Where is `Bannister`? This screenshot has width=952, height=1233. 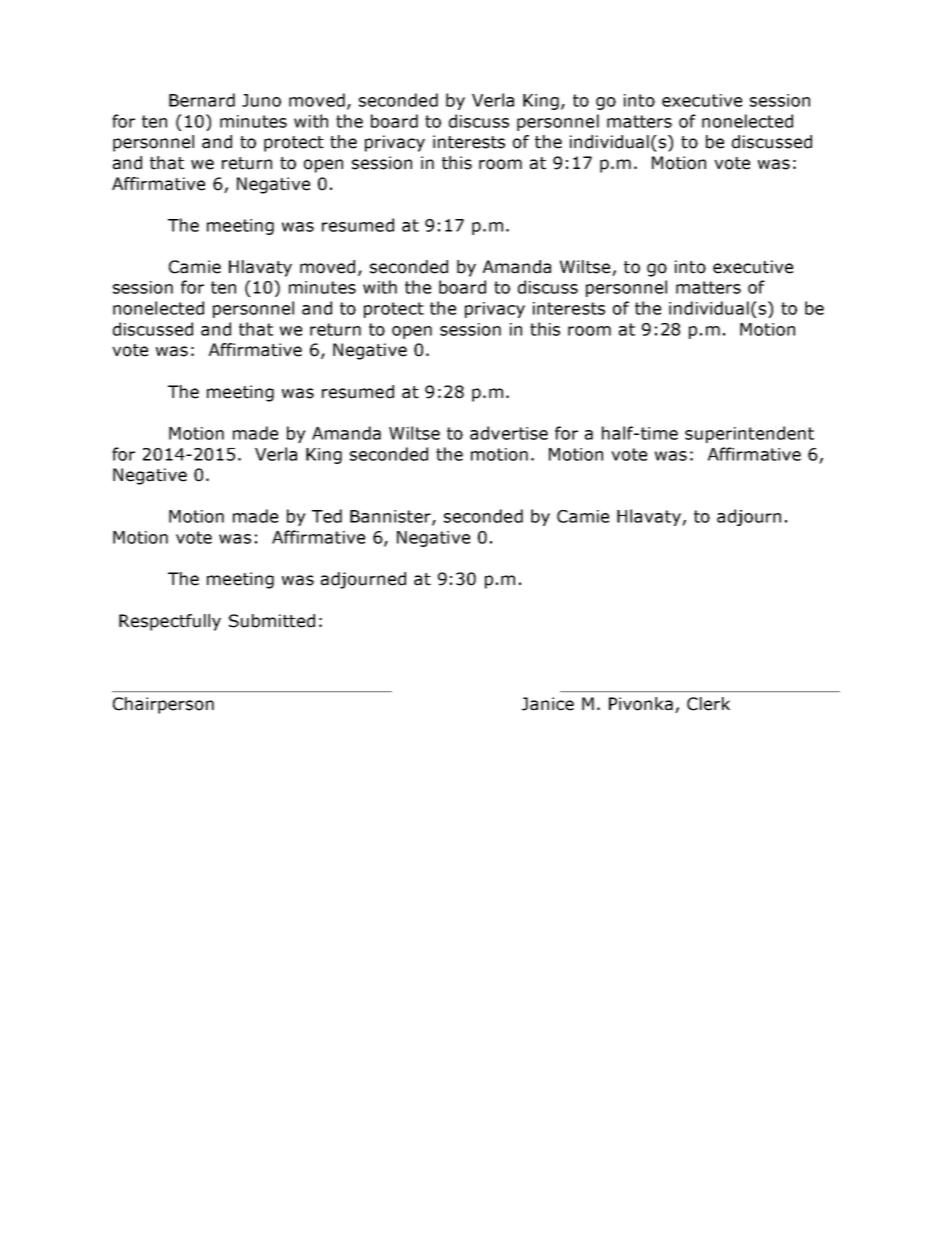 Bannister is located at coordinates (391, 517).
